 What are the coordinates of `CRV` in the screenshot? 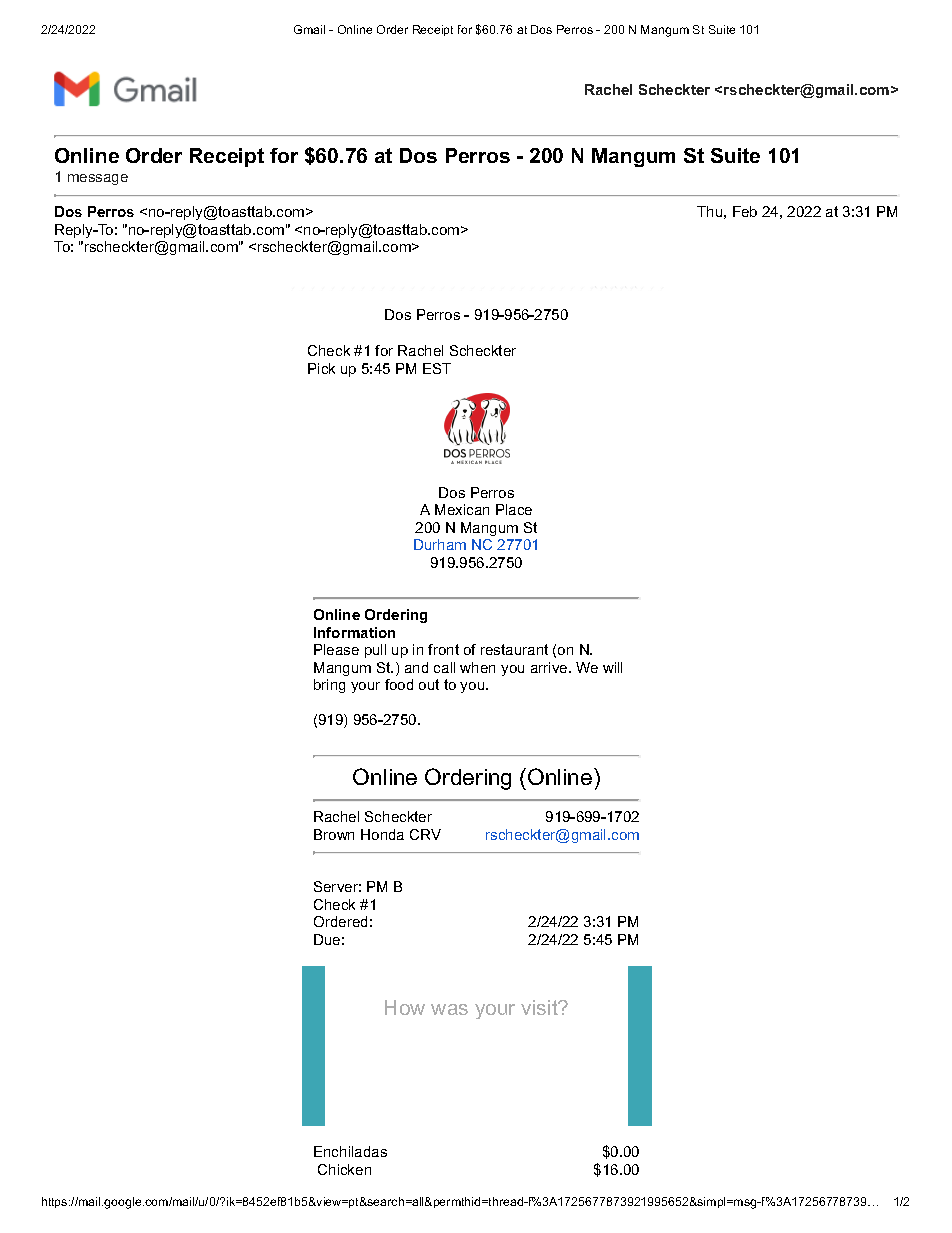 It's located at (425, 834).
